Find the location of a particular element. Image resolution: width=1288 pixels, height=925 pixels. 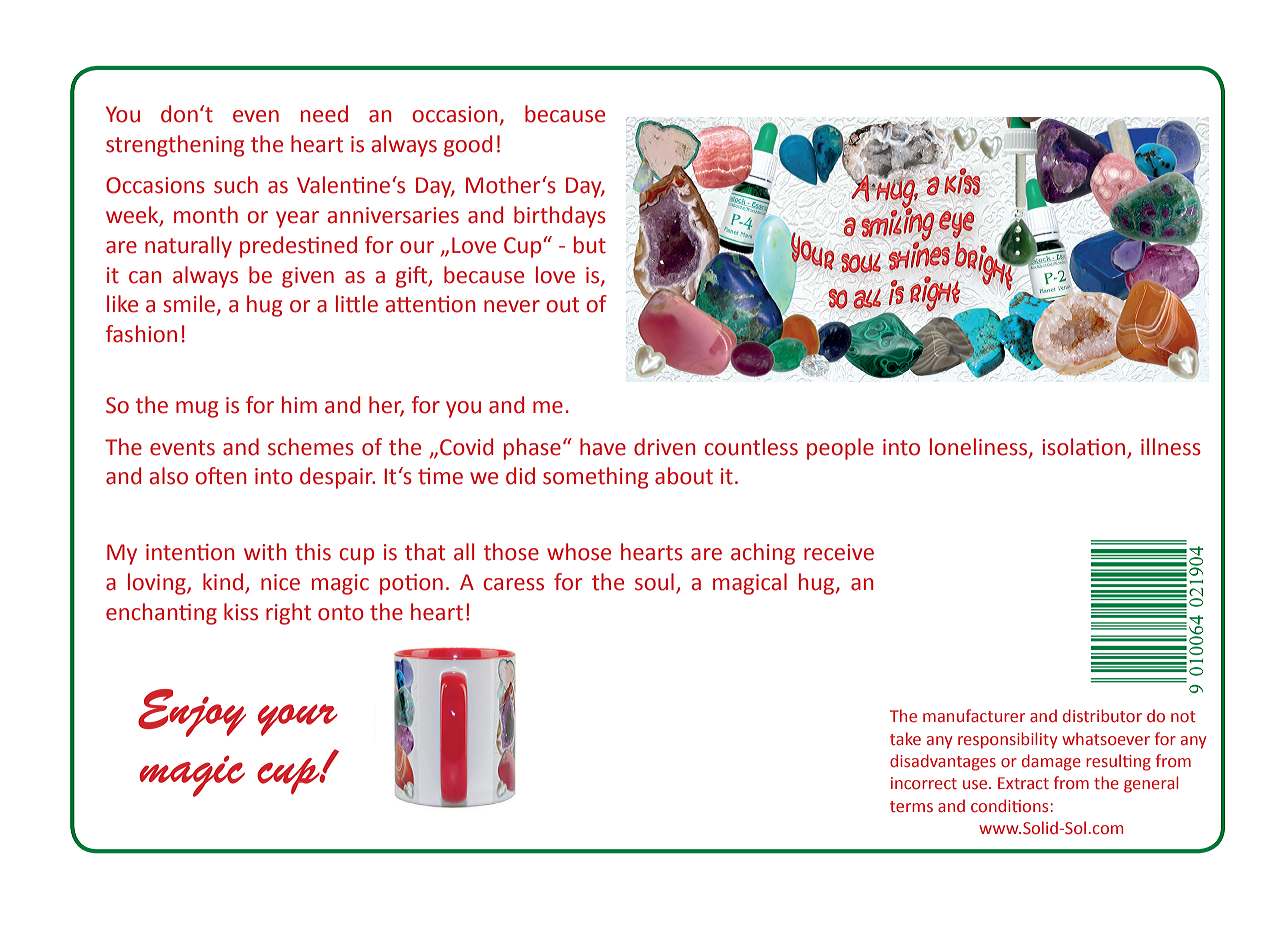

terms is located at coordinates (911, 807).
